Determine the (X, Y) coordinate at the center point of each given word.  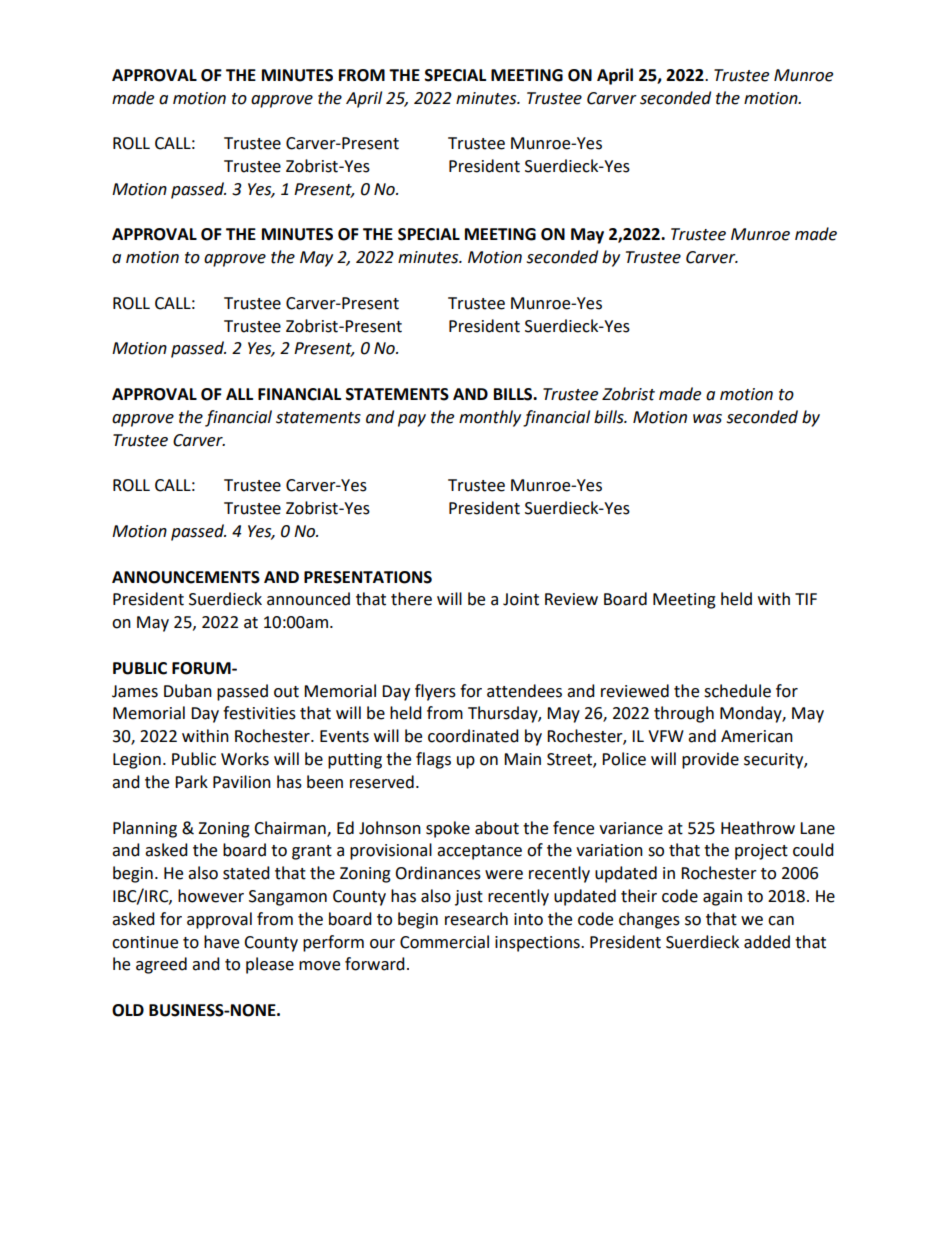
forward (375, 964)
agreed (161, 965)
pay (412, 420)
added (767, 942)
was (707, 419)
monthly (490, 418)
